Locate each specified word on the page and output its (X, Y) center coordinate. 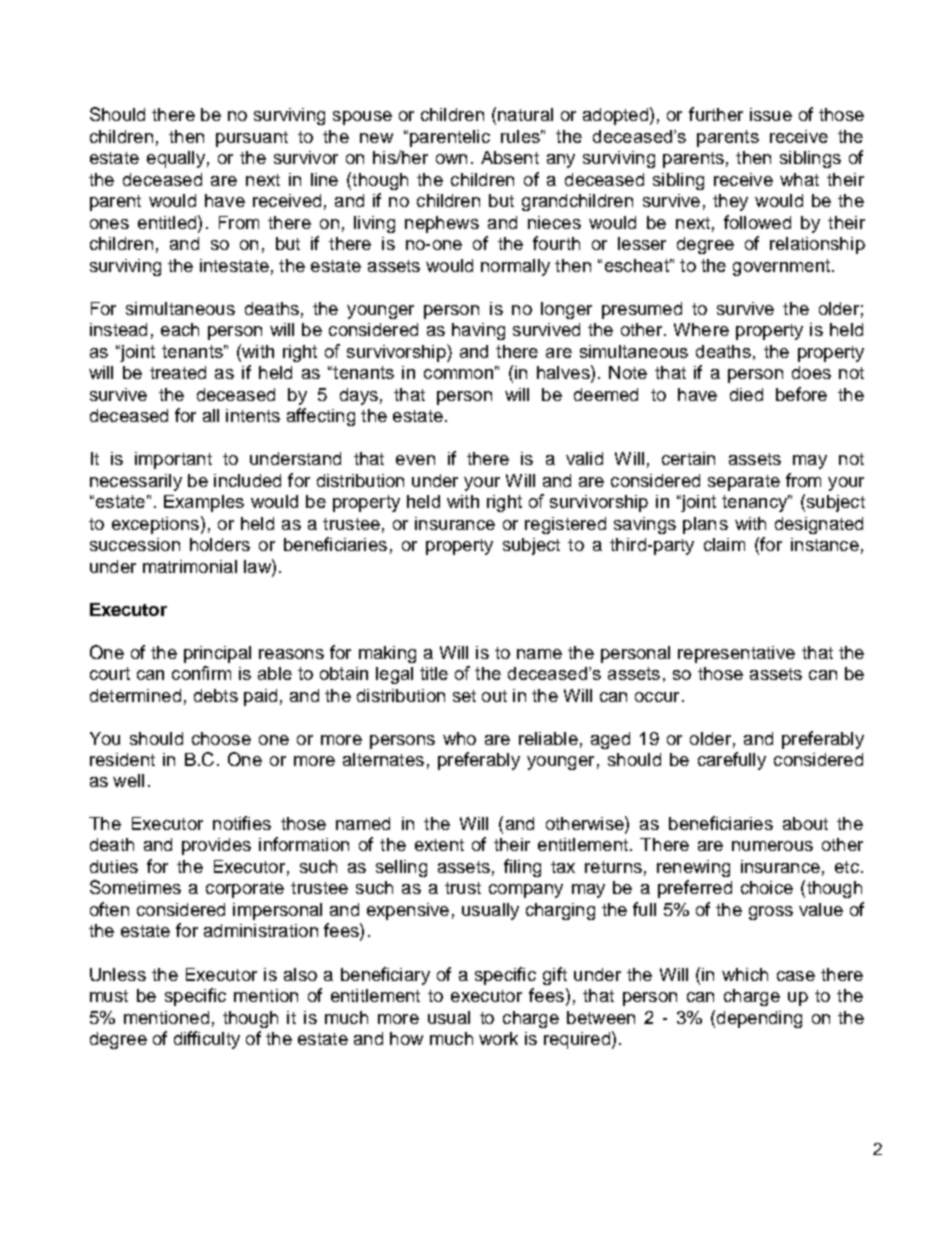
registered (565, 525)
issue (771, 114)
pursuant (252, 139)
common (458, 374)
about (805, 823)
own (451, 159)
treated (178, 372)
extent (439, 845)
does (811, 372)
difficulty (207, 1040)
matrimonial (190, 566)
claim (724, 544)
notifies (242, 823)
